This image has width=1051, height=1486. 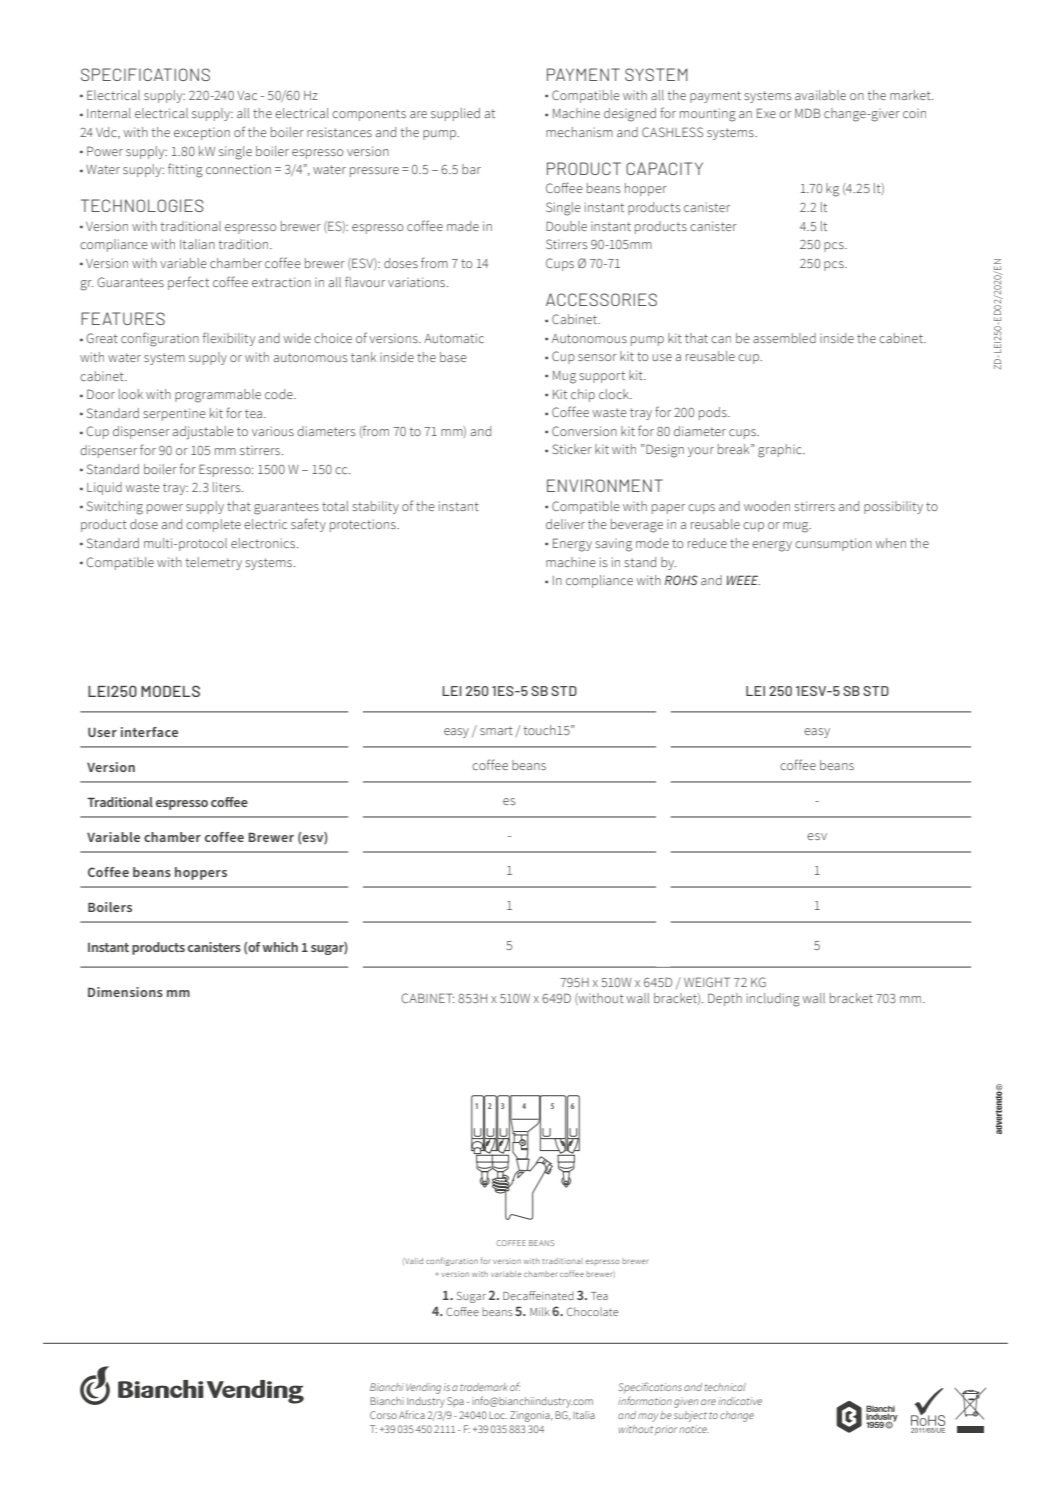 What do you see at coordinates (383, 1415) in the image?
I see `Corso` at bounding box center [383, 1415].
